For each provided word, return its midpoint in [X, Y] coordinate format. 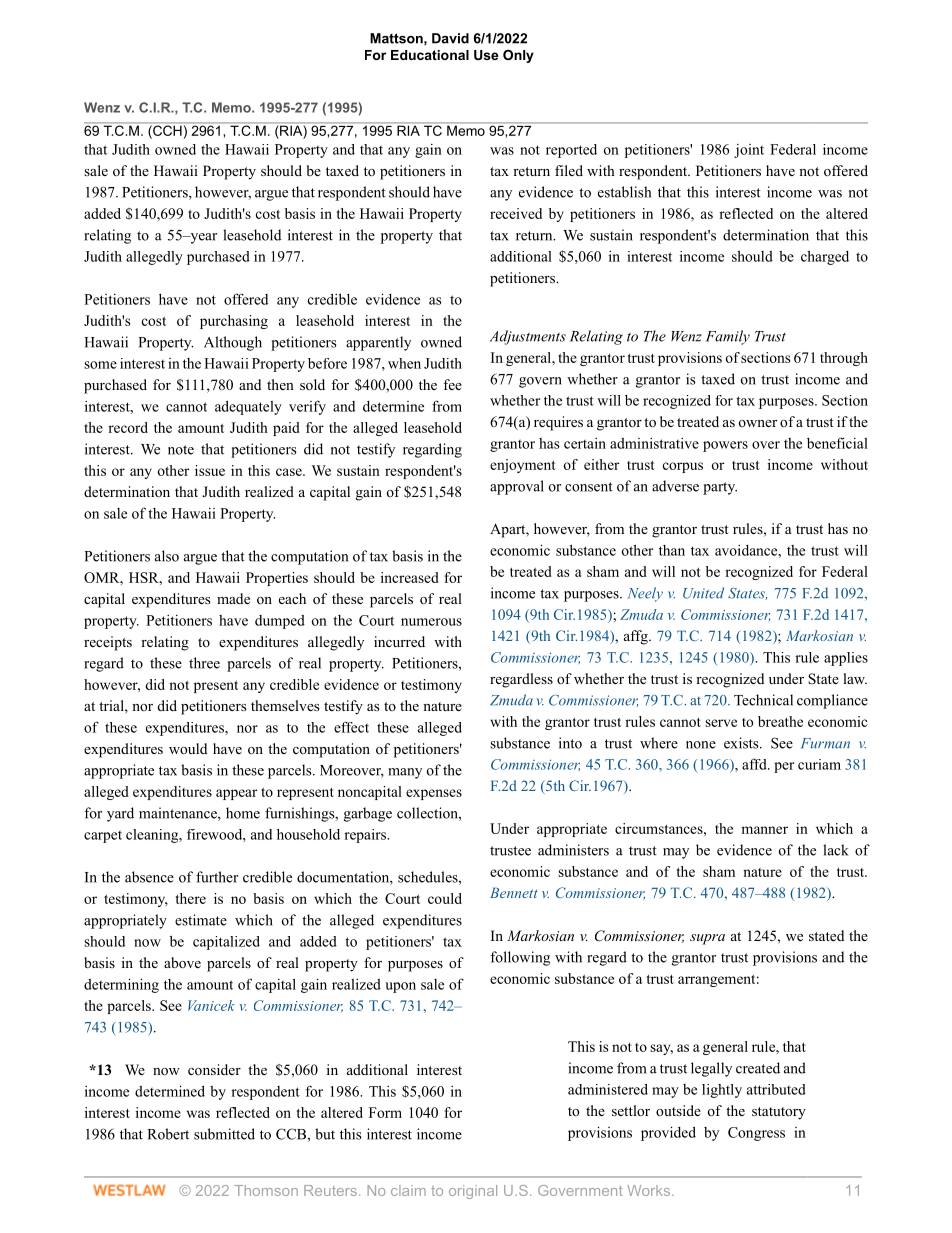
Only [518, 56]
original [473, 1192]
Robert [168, 1134]
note [181, 450]
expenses [434, 794]
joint [749, 151]
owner [758, 423]
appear [236, 794]
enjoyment [523, 466]
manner [764, 830]
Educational [430, 55]
